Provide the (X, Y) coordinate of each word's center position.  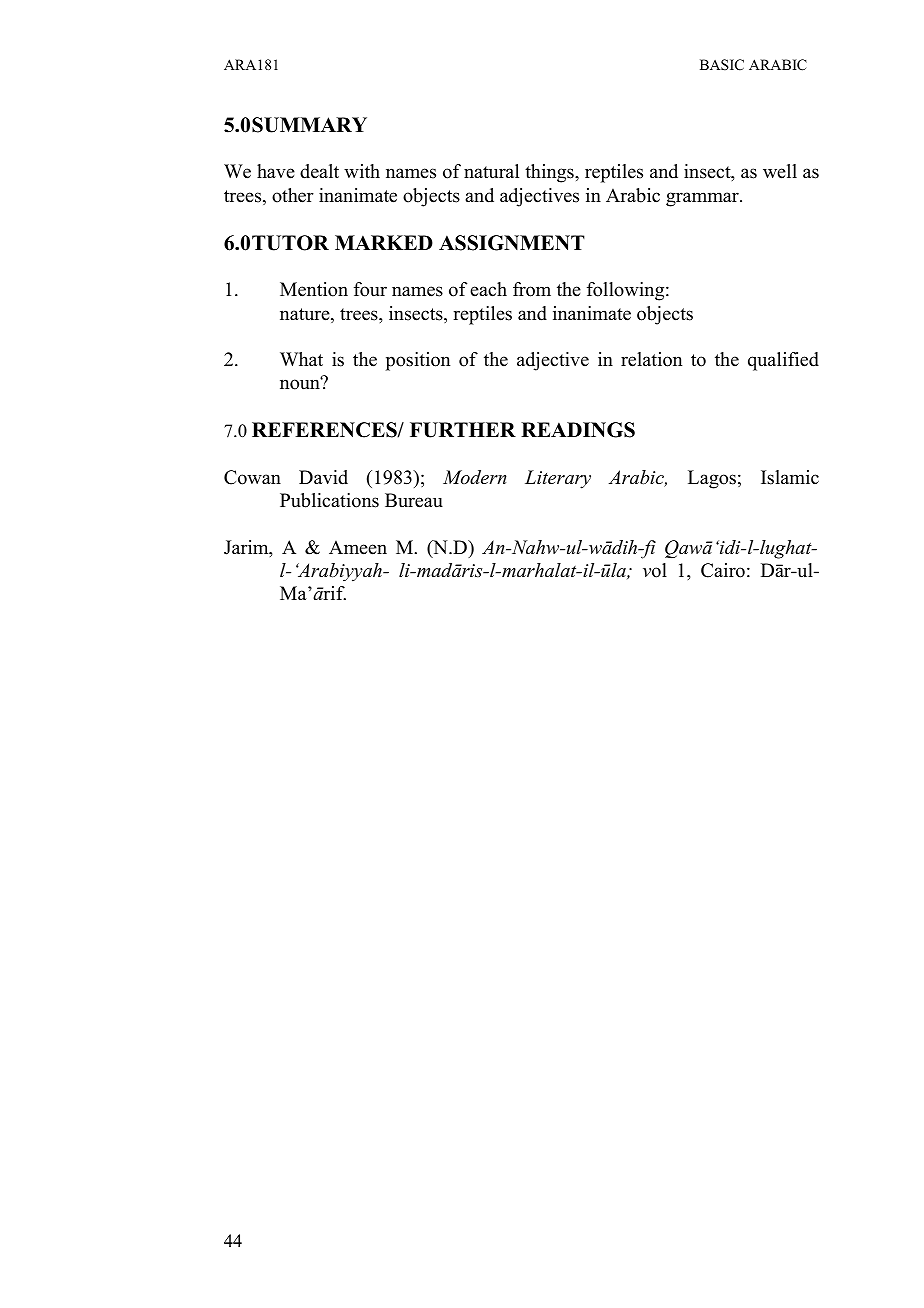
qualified (783, 361)
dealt (319, 171)
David (323, 477)
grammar (703, 199)
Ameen (358, 547)
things (550, 173)
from (532, 289)
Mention (314, 289)
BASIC (722, 65)
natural (491, 171)
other (293, 195)
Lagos (712, 479)
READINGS (578, 430)
